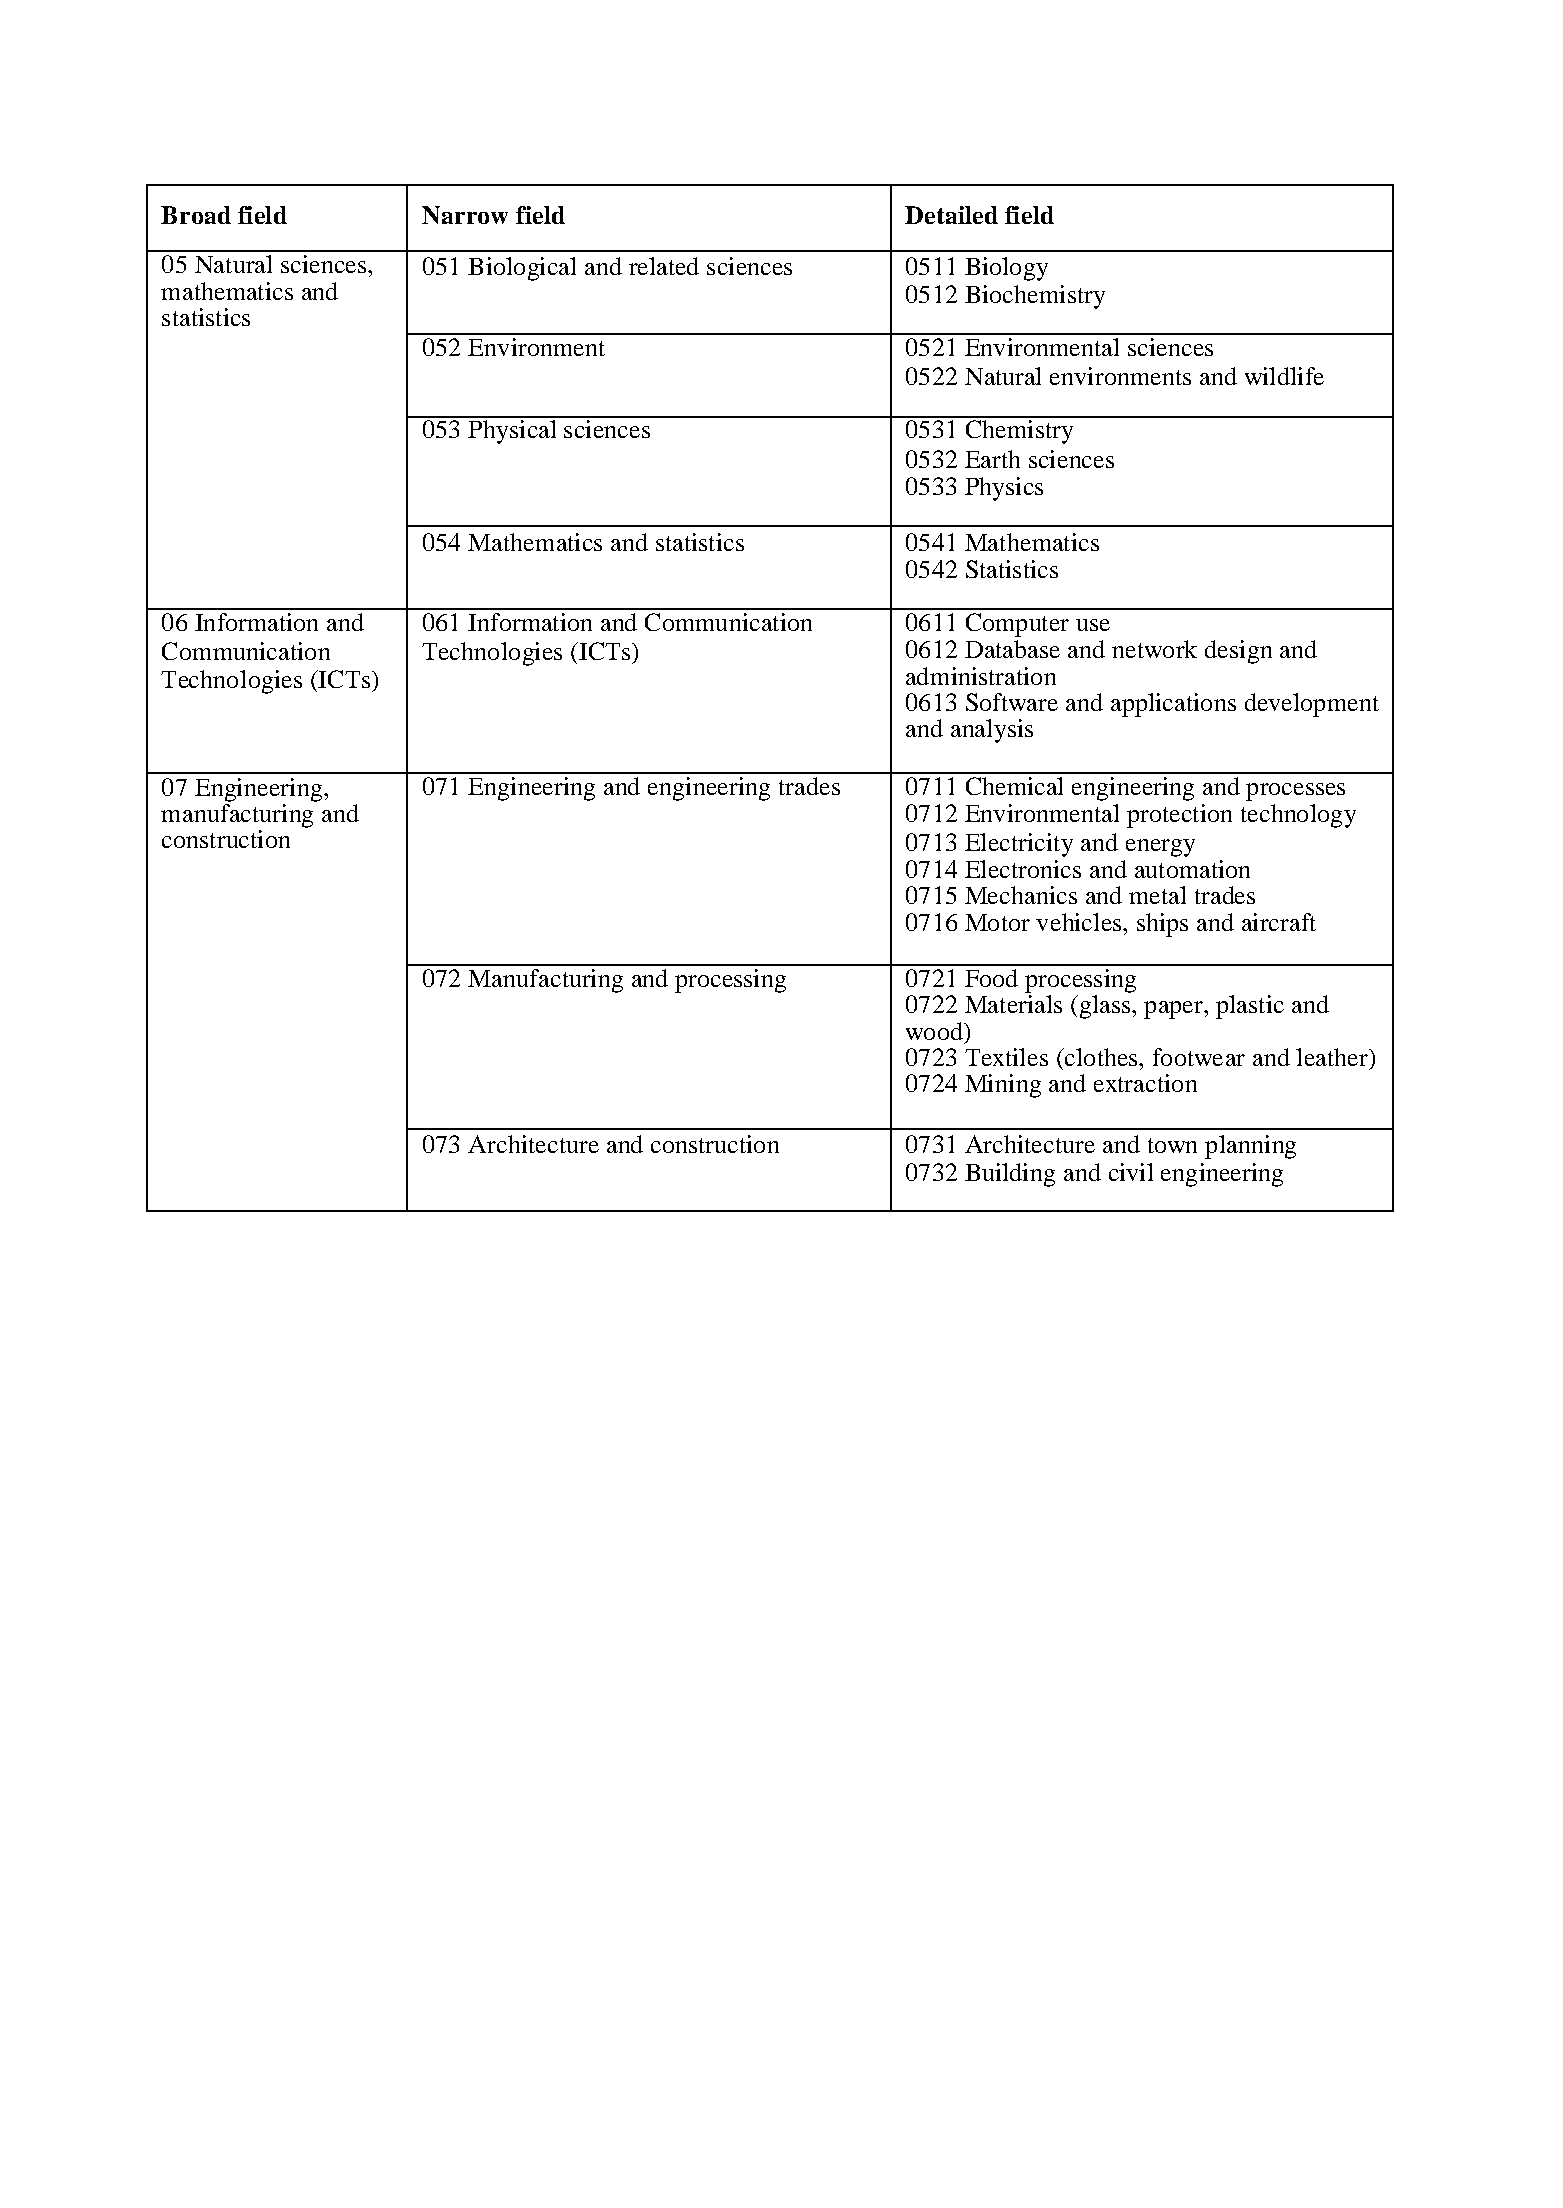 The height and width of the document is (2208, 1563). Describe the element at coordinates (465, 215) in the document. I see `Narrow` at that location.
